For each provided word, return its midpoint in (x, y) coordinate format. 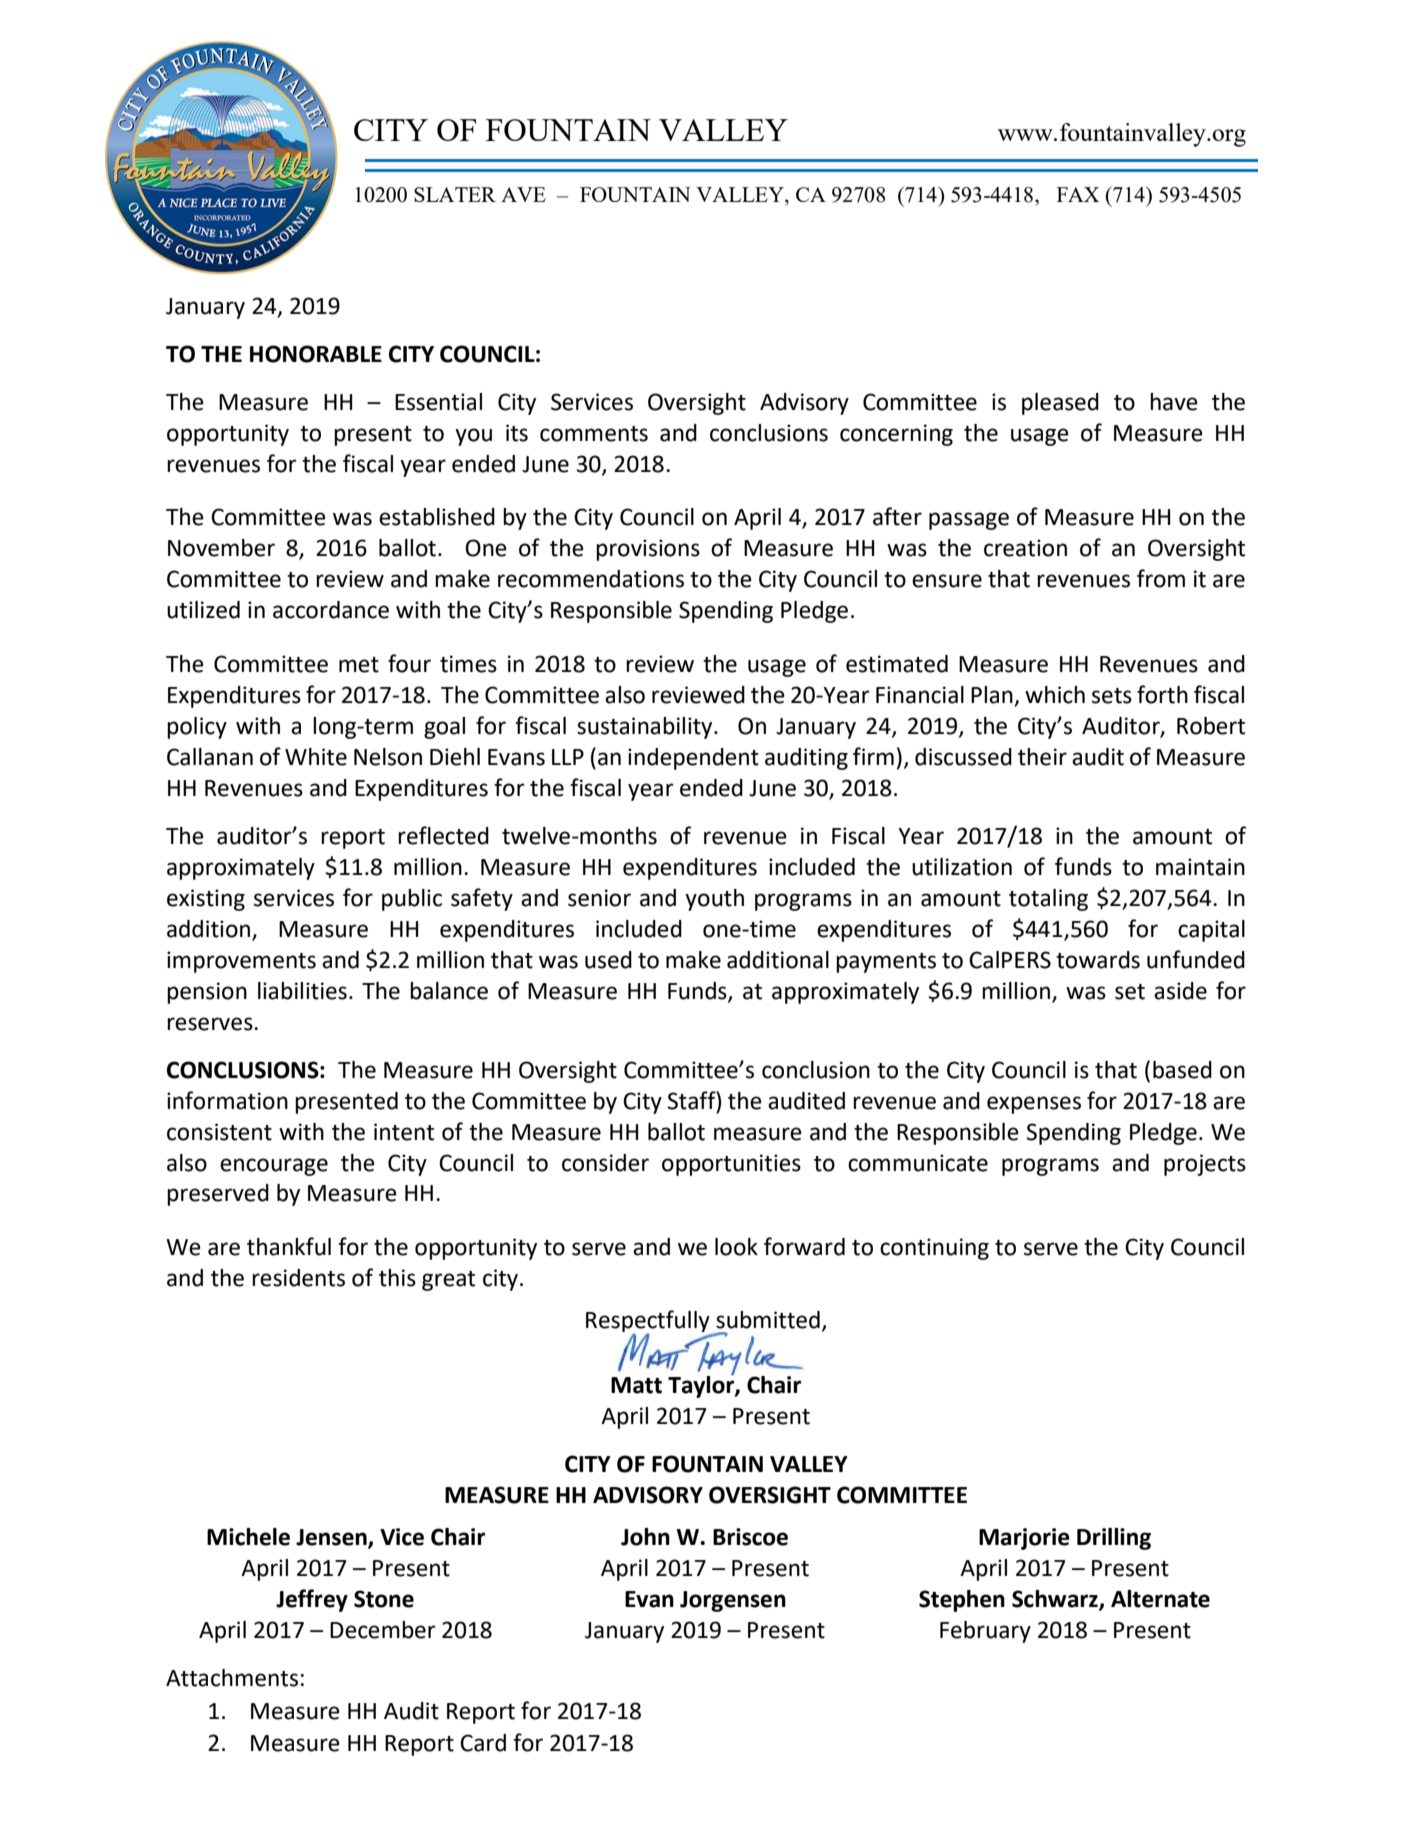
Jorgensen (733, 1601)
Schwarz (1056, 1600)
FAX (1078, 194)
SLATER (455, 194)
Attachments (232, 1678)
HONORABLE (316, 354)
